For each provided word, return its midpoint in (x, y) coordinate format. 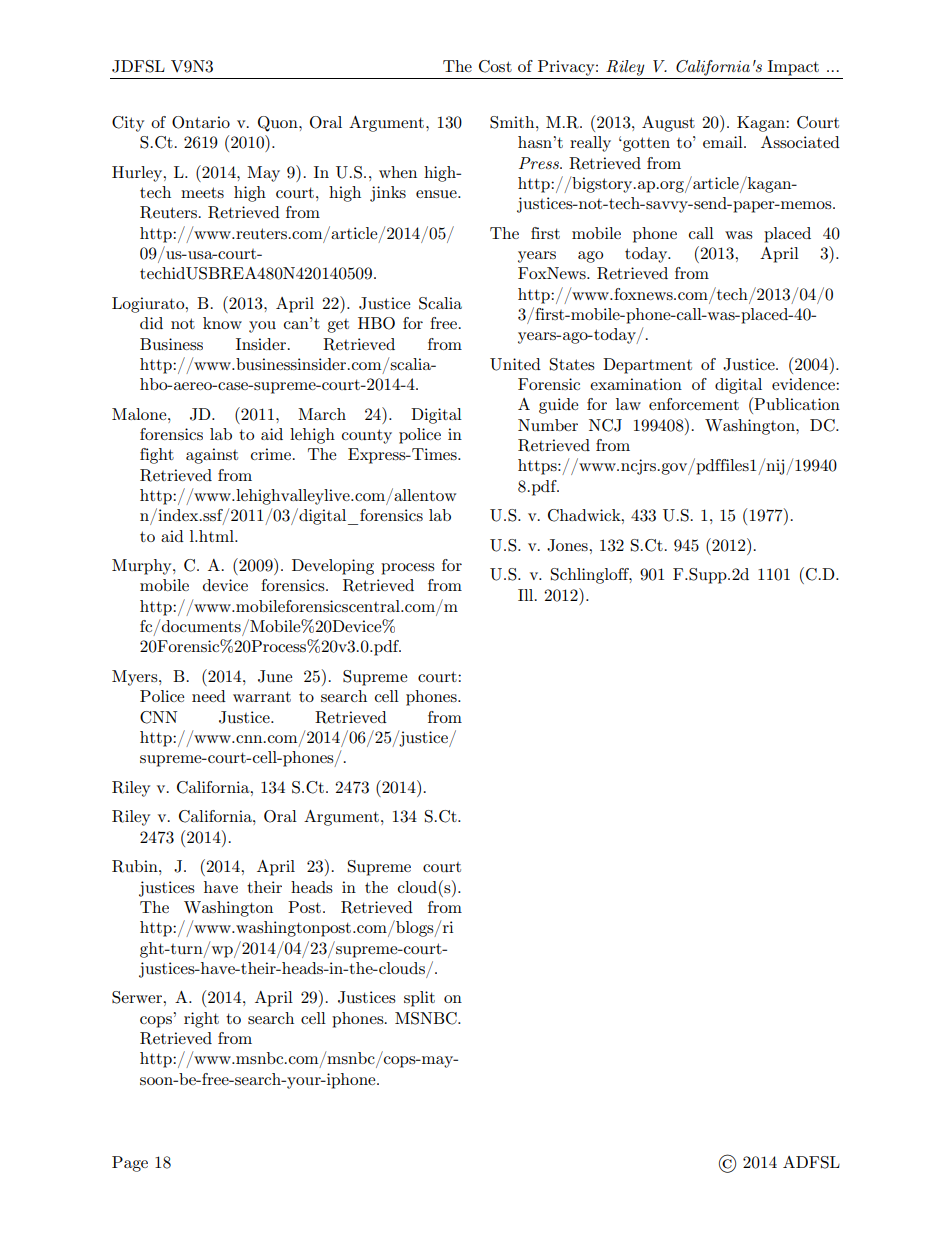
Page (130, 1164)
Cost (495, 66)
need (209, 696)
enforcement (694, 404)
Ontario (201, 122)
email (724, 142)
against (212, 456)
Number (548, 425)
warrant (262, 696)
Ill (527, 595)
